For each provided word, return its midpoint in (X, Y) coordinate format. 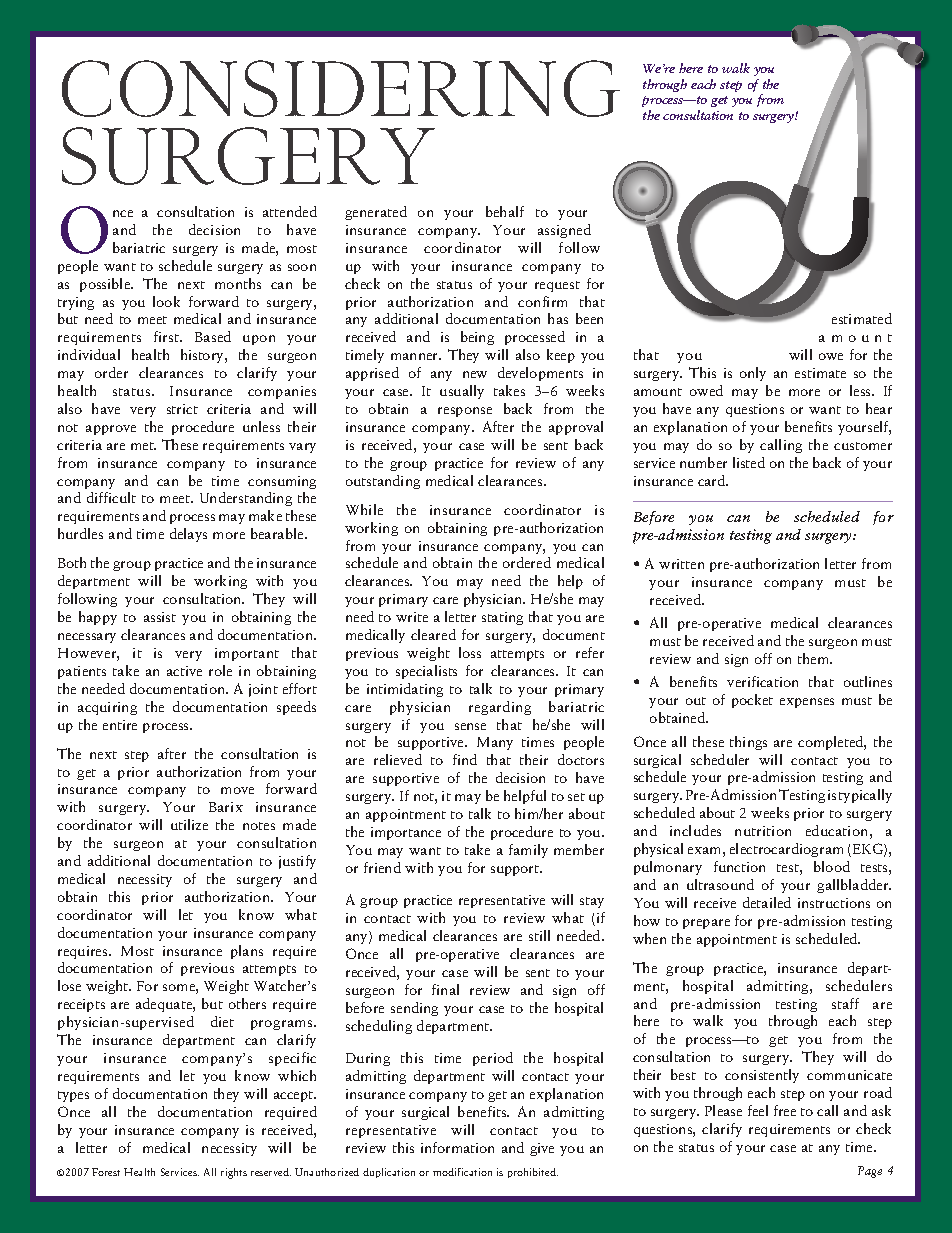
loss (470, 652)
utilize (189, 824)
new (475, 374)
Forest (106, 1172)
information (457, 1147)
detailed (767, 902)
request (557, 286)
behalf (505, 211)
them (815, 658)
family (528, 851)
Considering (341, 88)
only (753, 374)
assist (160, 617)
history (203, 356)
